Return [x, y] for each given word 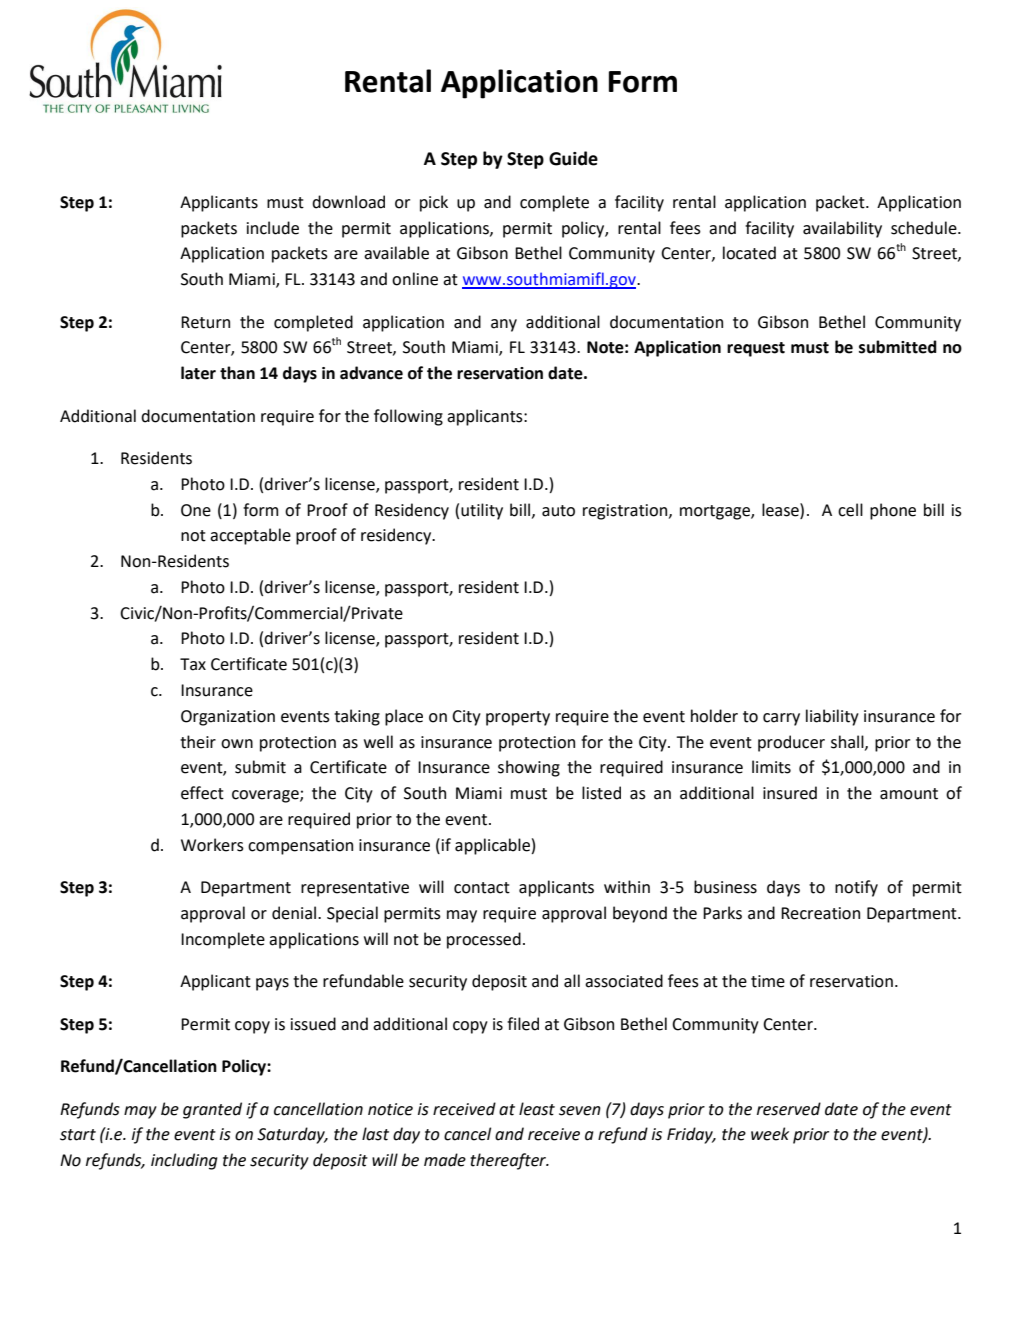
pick [434, 203]
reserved [789, 1109]
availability [842, 229]
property [518, 718]
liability [832, 717]
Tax [193, 664]
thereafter [509, 1161]
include [273, 228]
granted [212, 1110]
